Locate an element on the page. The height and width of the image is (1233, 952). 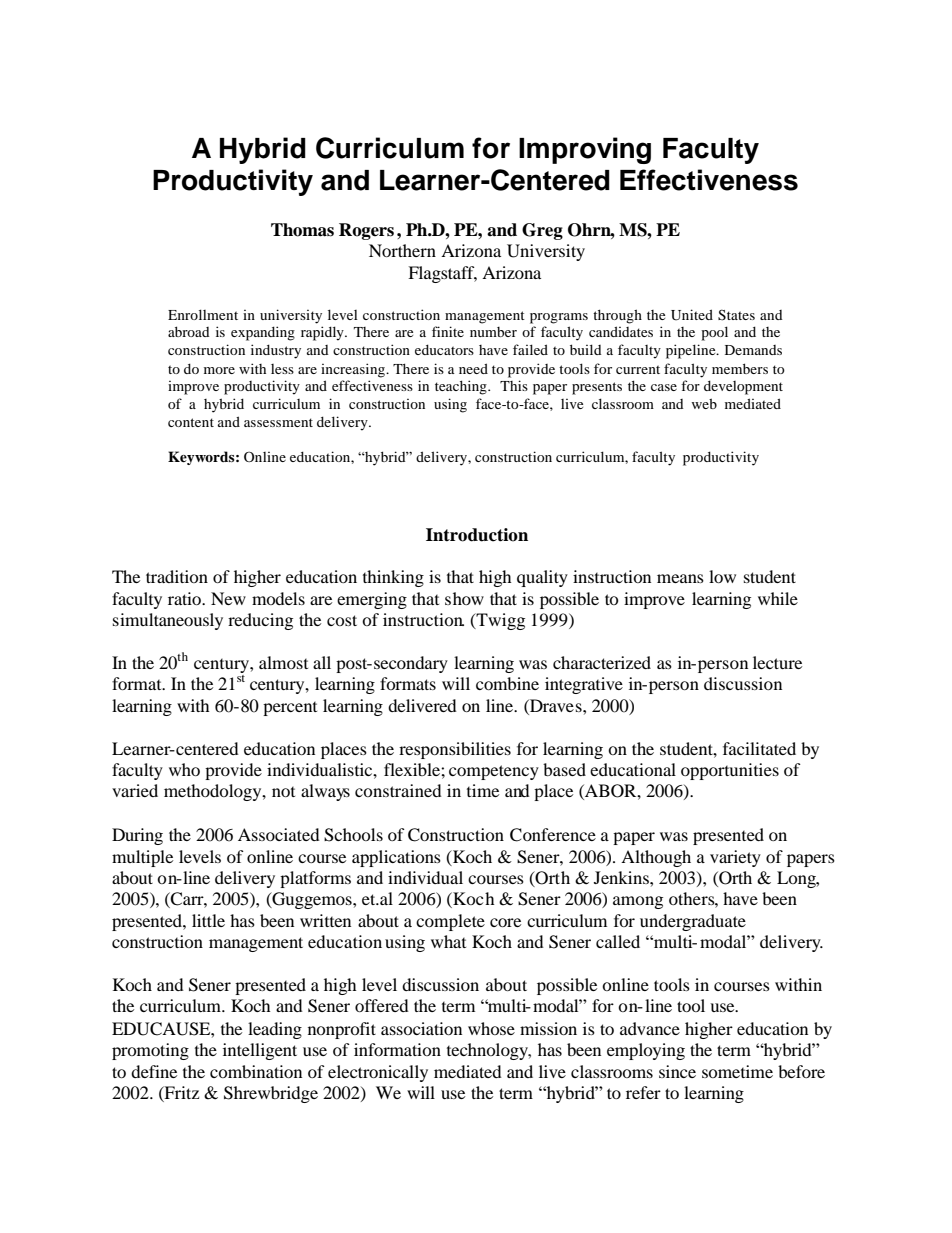
Improving is located at coordinates (585, 150).
